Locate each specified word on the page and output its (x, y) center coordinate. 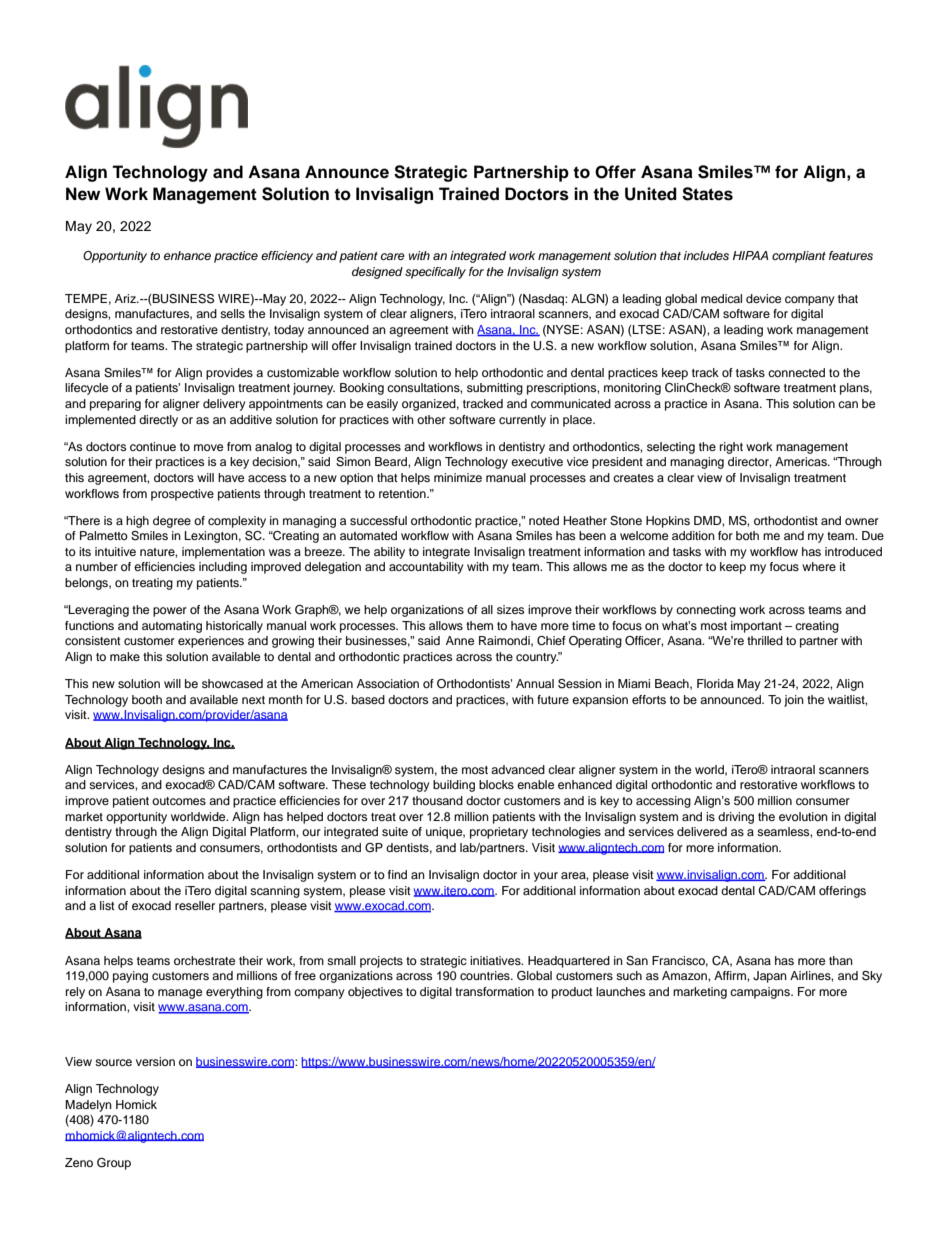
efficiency (287, 257)
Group (114, 1164)
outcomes (179, 801)
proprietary (499, 833)
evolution (803, 816)
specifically (435, 273)
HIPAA (750, 255)
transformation (494, 991)
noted (544, 520)
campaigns (761, 993)
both (747, 535)
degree (172, 522)
